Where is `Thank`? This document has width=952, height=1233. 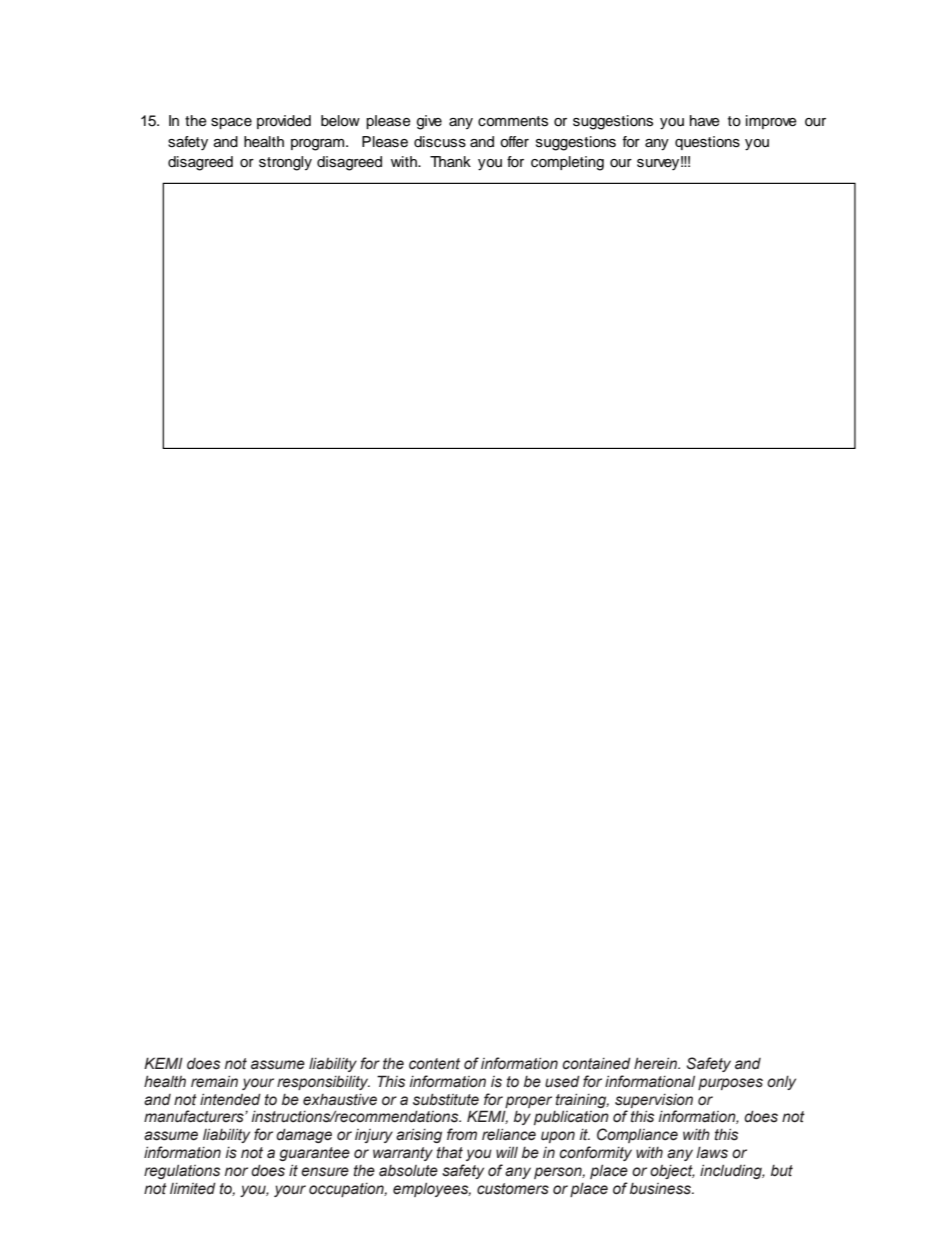 Thank is located at coordinates (450, 161).
